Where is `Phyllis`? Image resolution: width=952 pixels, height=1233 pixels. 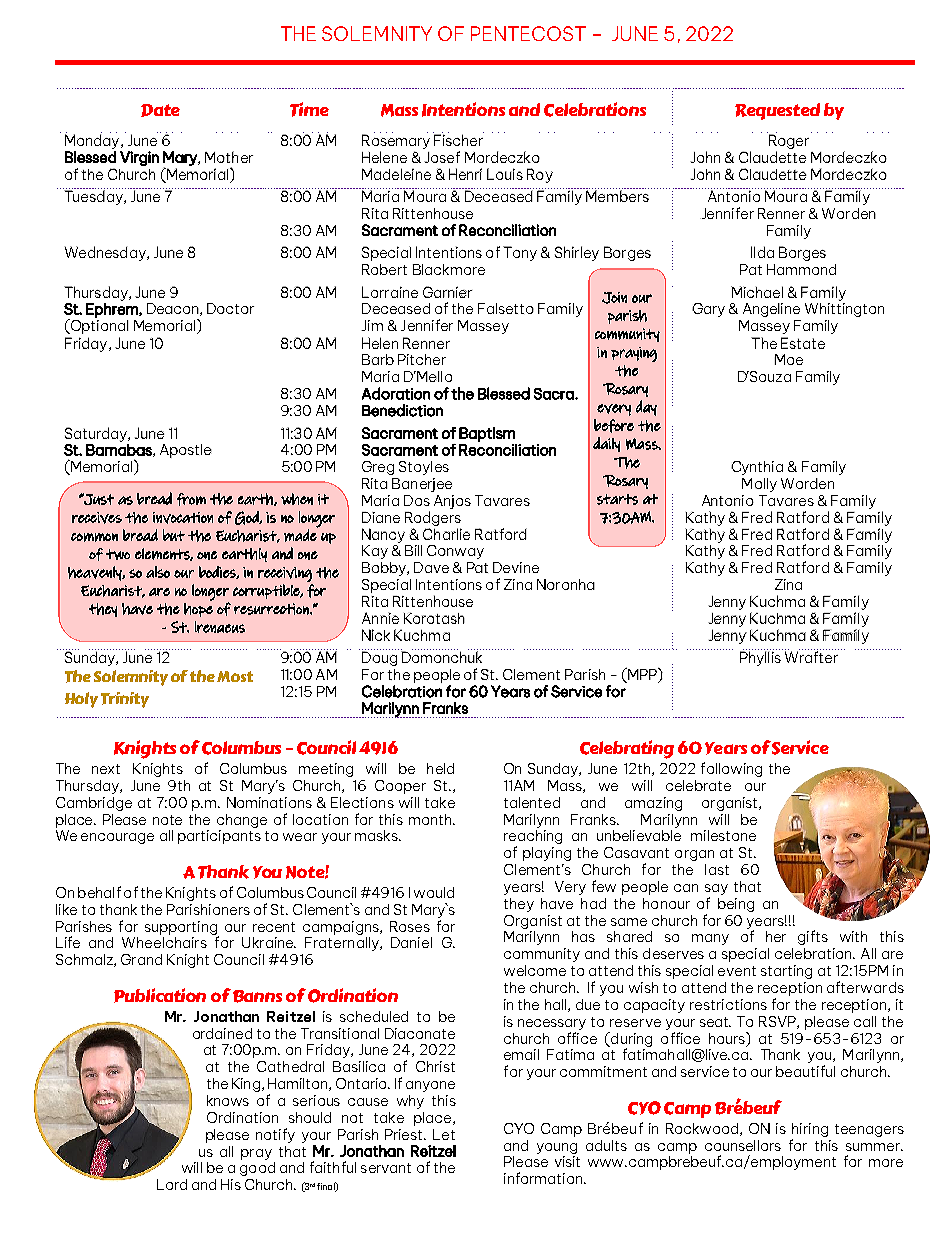 Phyllis is located at coordinates (761, 657).
